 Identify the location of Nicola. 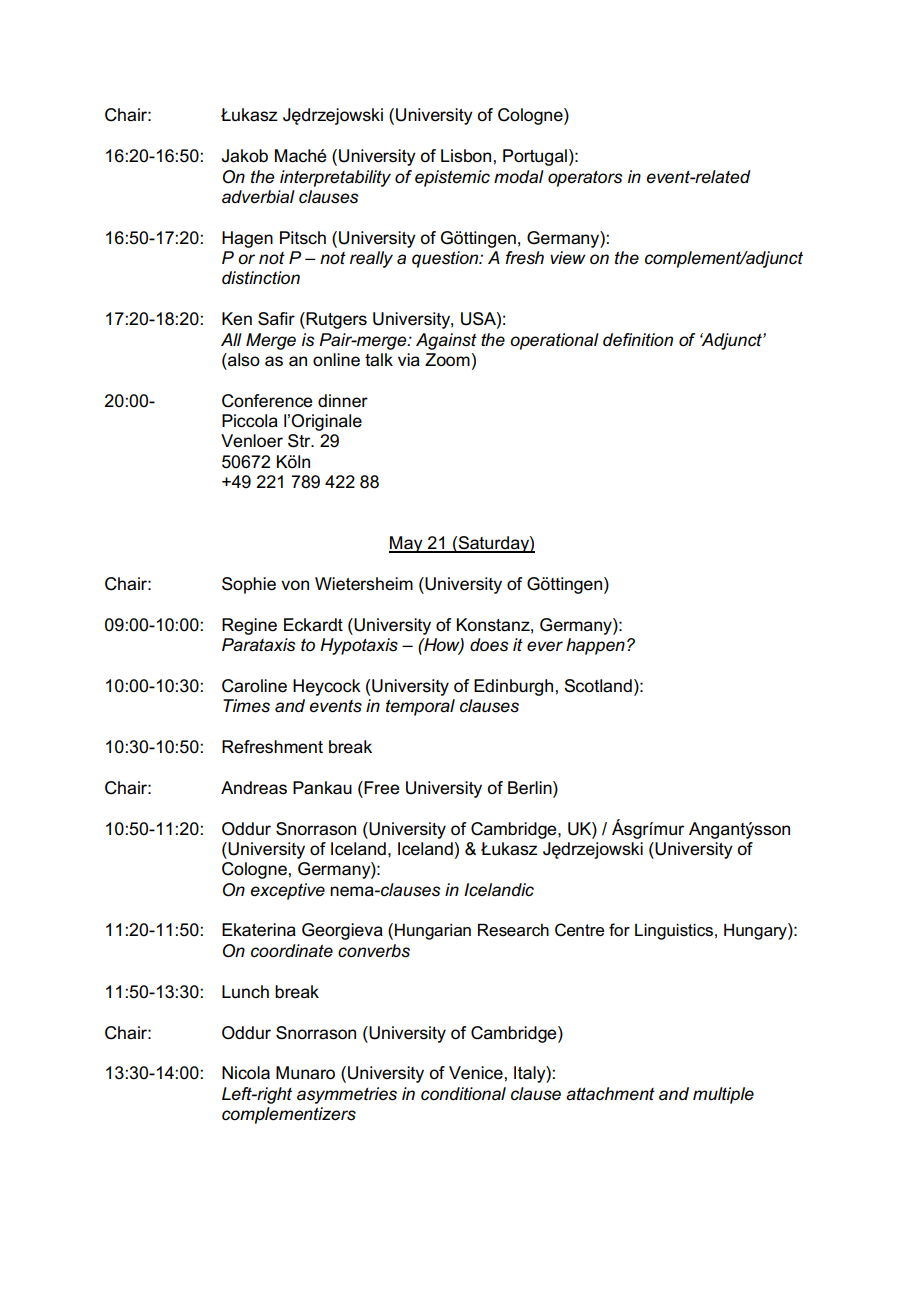
(246, 1073).
